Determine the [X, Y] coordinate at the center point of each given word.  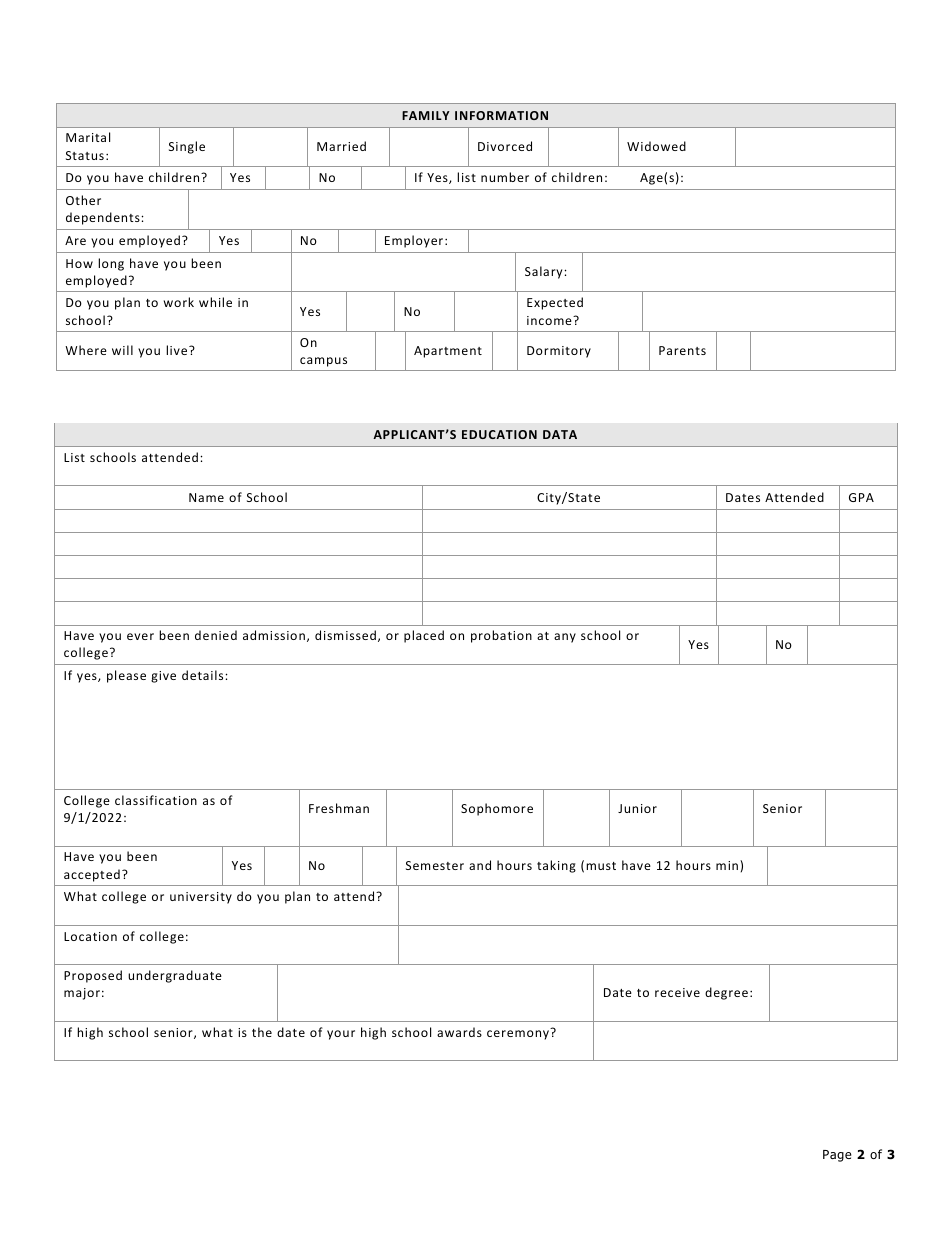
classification [156, 800]
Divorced [505, 146]
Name [206, 497]
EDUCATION [499, 434]
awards [459, 1032]
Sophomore [497, 809]
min [728, 865]
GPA [861, 497]
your [341, 1035]
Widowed [656, 146]
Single [187, 147]
